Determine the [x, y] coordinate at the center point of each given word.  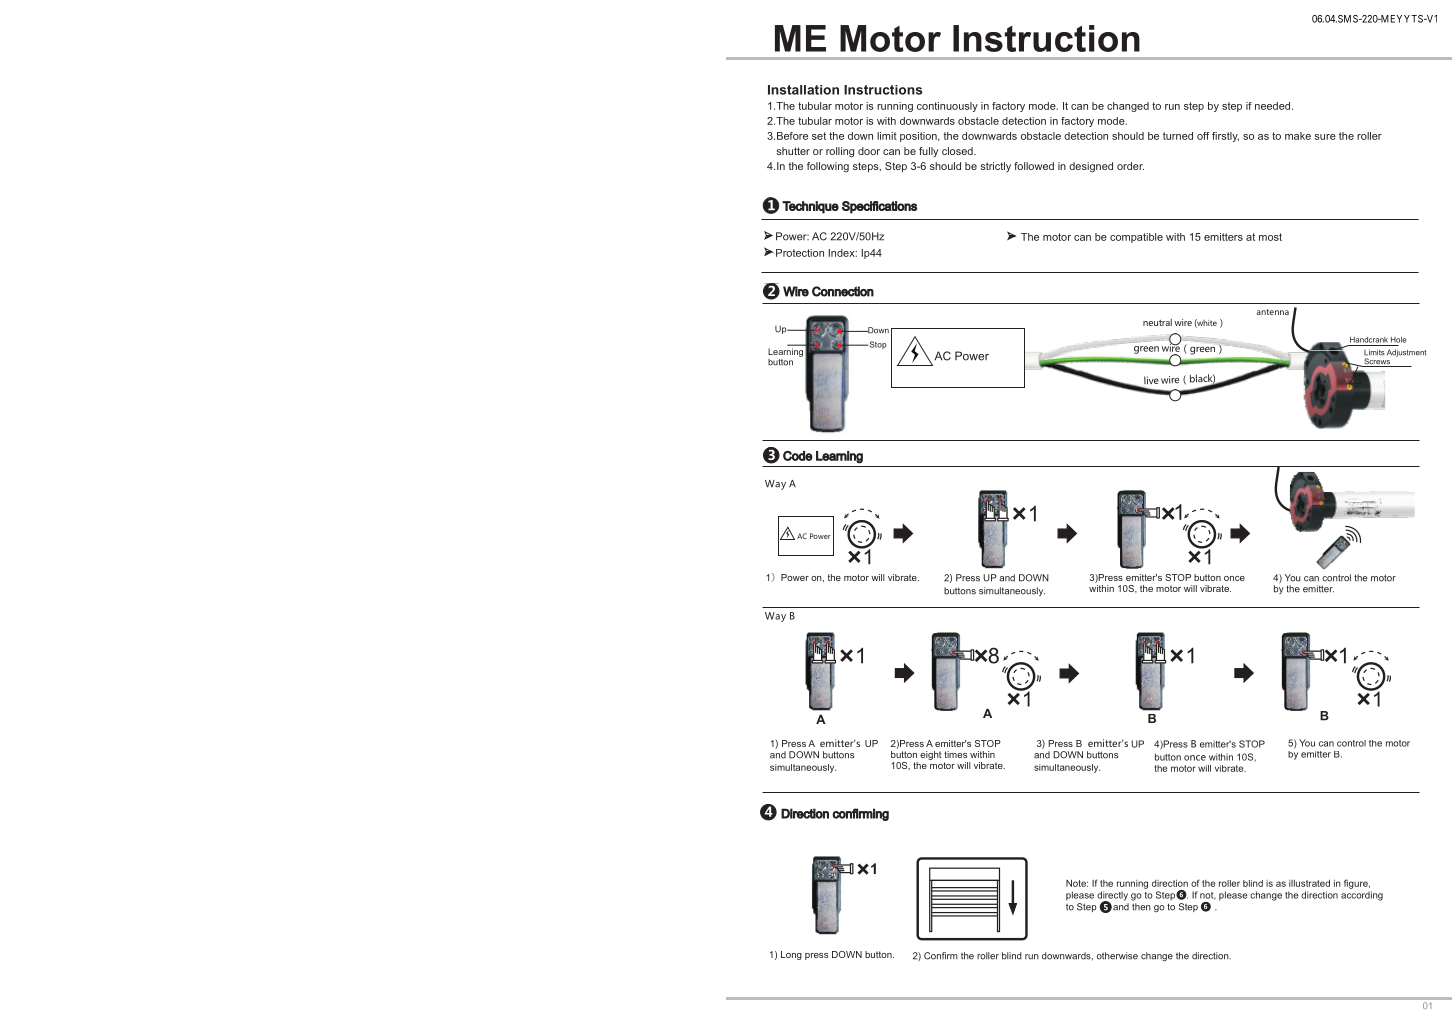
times [955, 754]
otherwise [1117, 956]
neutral [1157, 322]
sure [1325, 137]
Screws [1377, 362]
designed [1091, 167]
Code [798, 456]
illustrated [1309, 883]
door [869, 151]
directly [1112, 897]
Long [791, 955]
